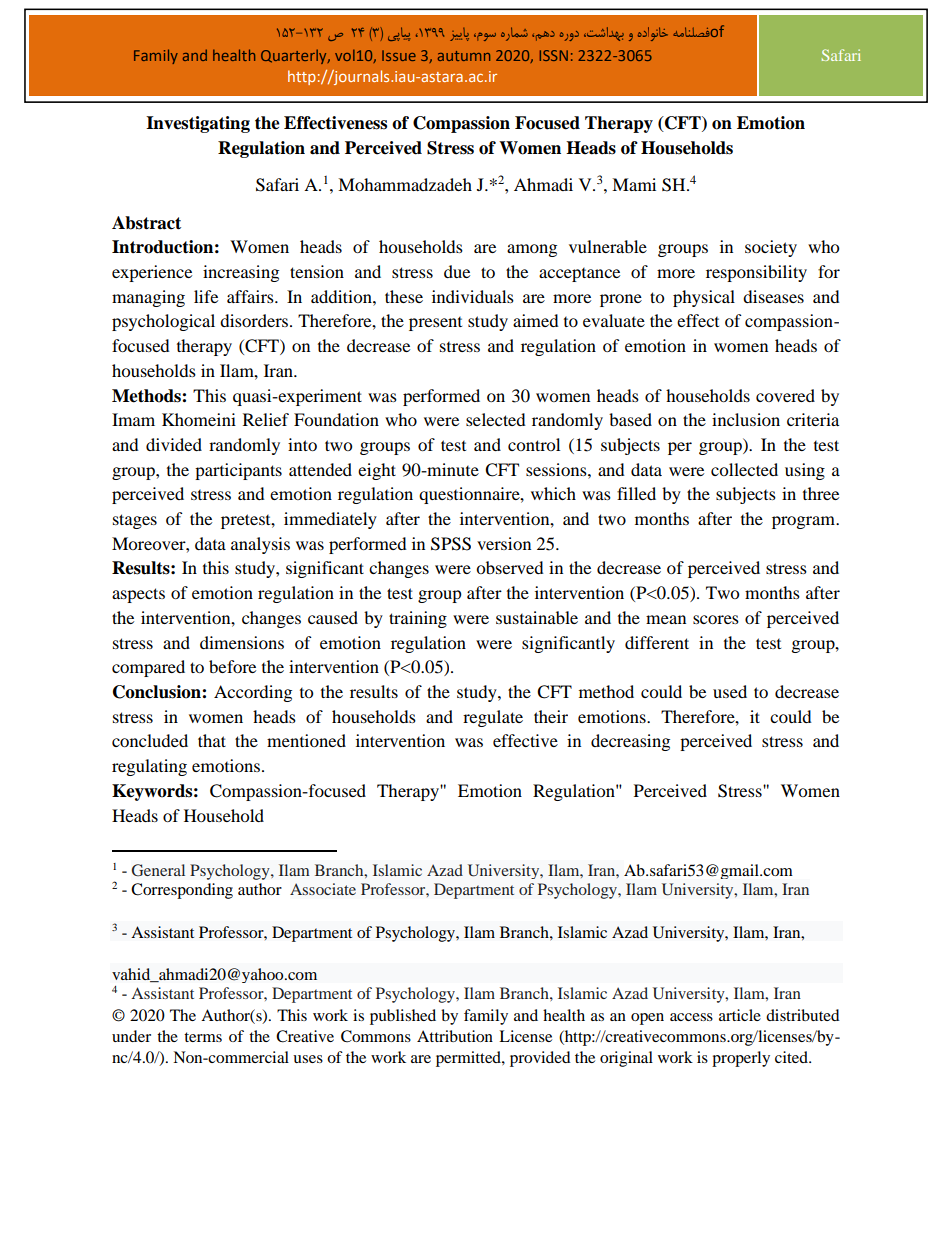 This screenshot has width=952, height=1233. What do you see at coordinates (206, 296) in the screenshot?
I see `life` at bounding box center [206, 296].
